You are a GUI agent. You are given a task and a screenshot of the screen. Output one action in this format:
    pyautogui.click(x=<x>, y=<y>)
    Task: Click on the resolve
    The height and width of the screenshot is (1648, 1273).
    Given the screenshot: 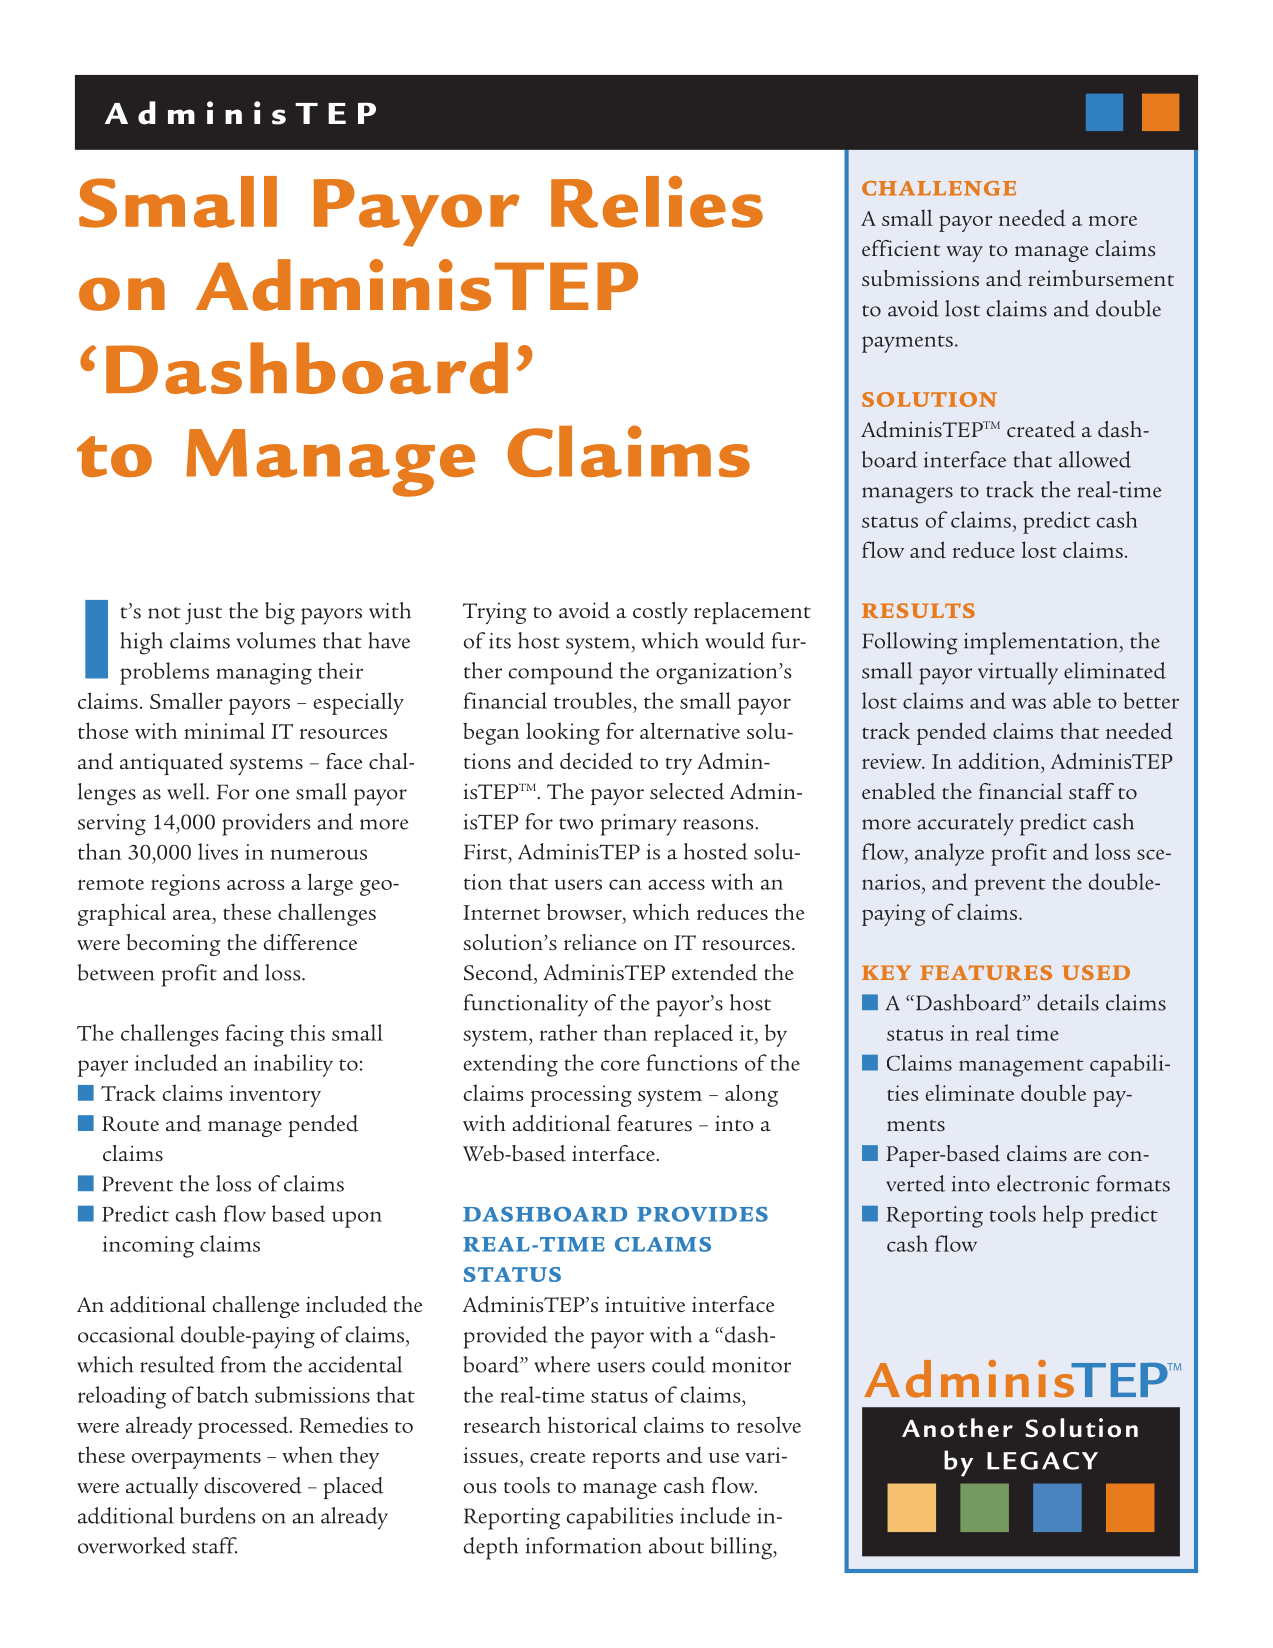 What is the action you would take?
    pyautogui.click(x=769, y=1424)
